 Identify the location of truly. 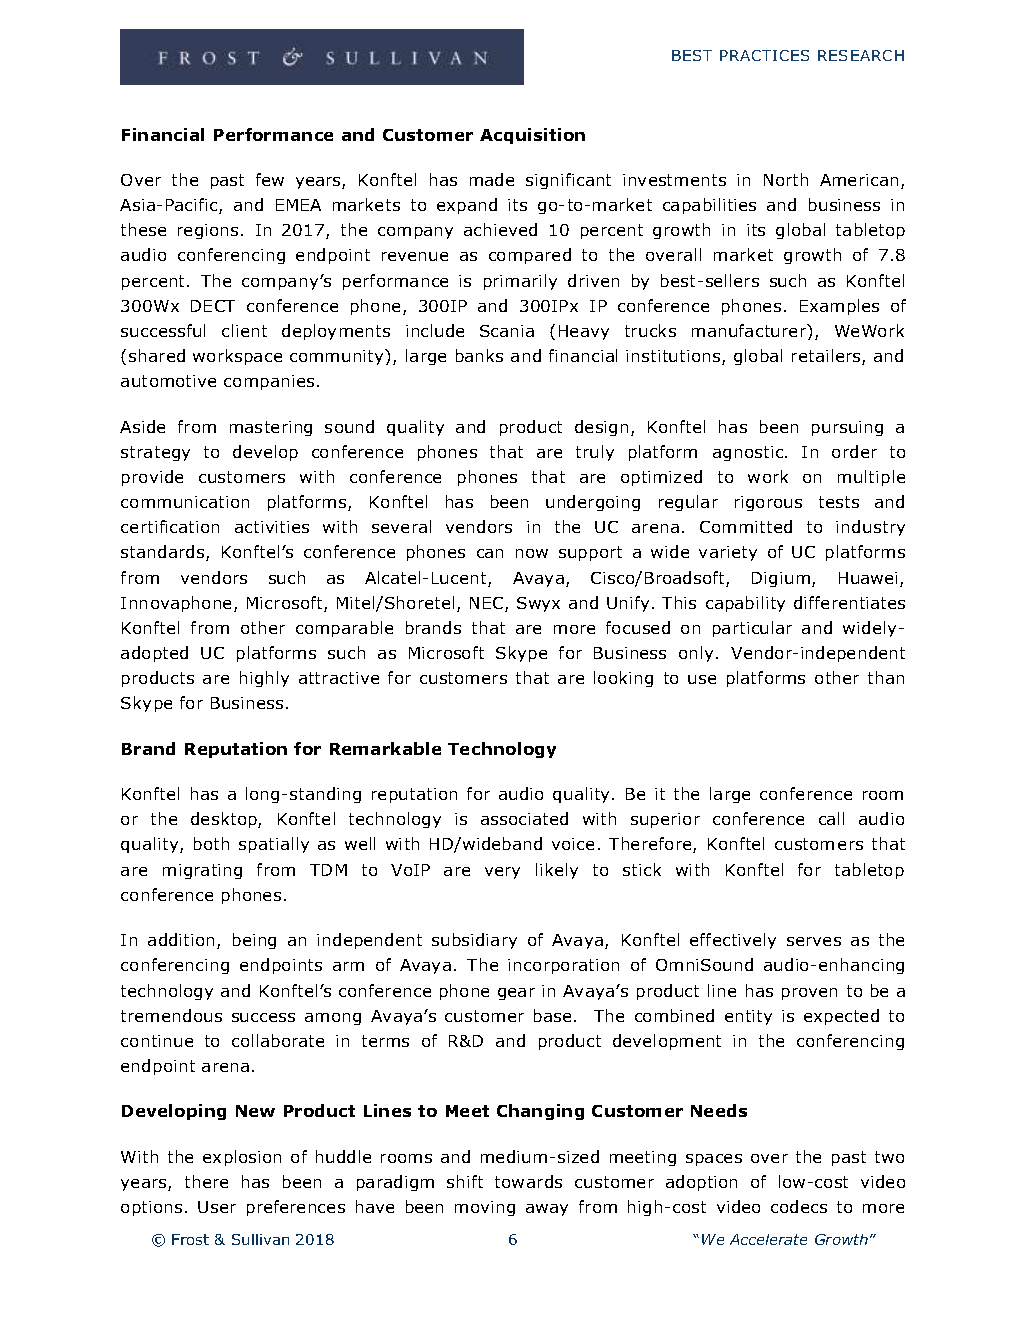
(595, 453).
